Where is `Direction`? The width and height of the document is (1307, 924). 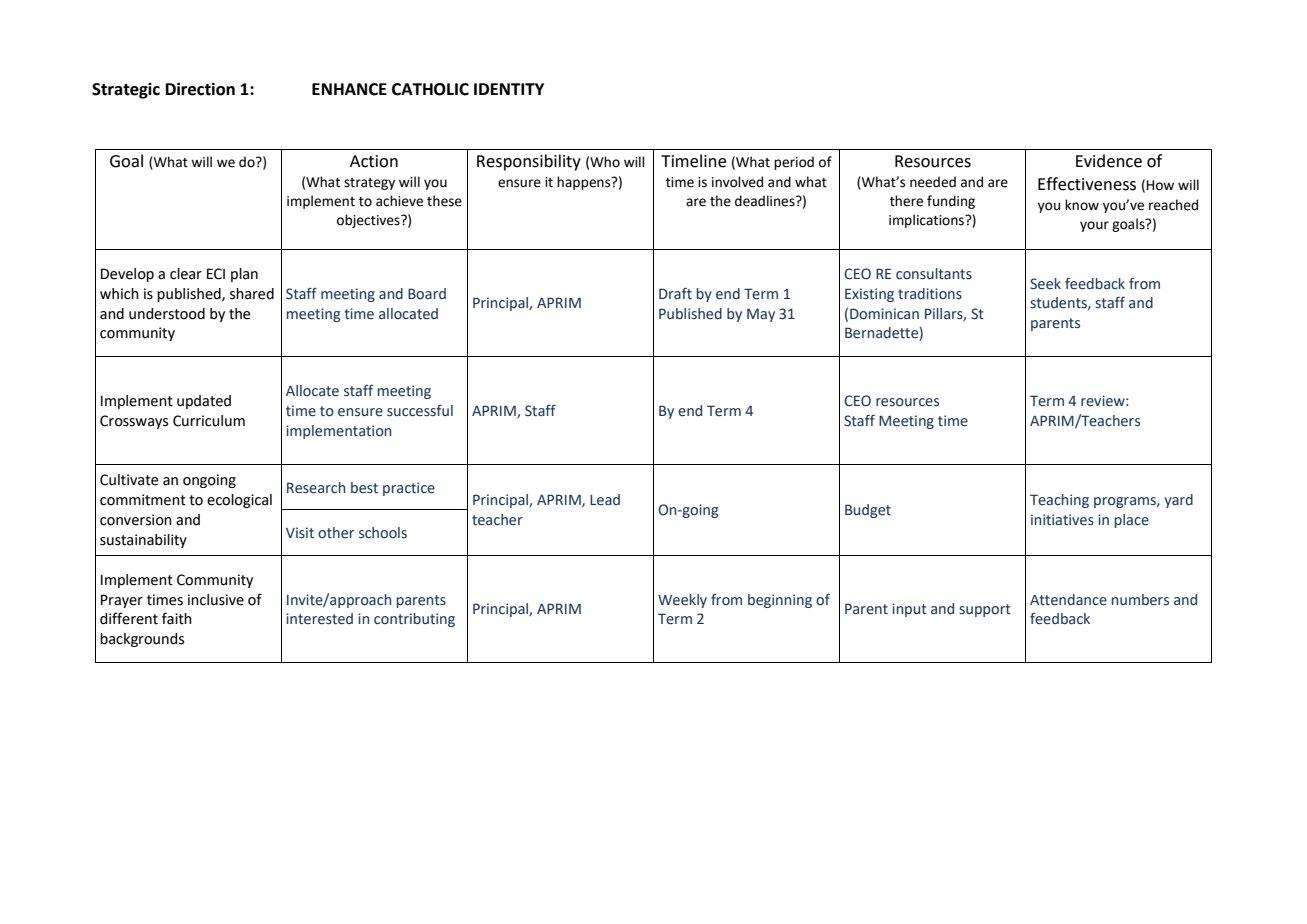 Direction is located at coordinates (200, 89).
